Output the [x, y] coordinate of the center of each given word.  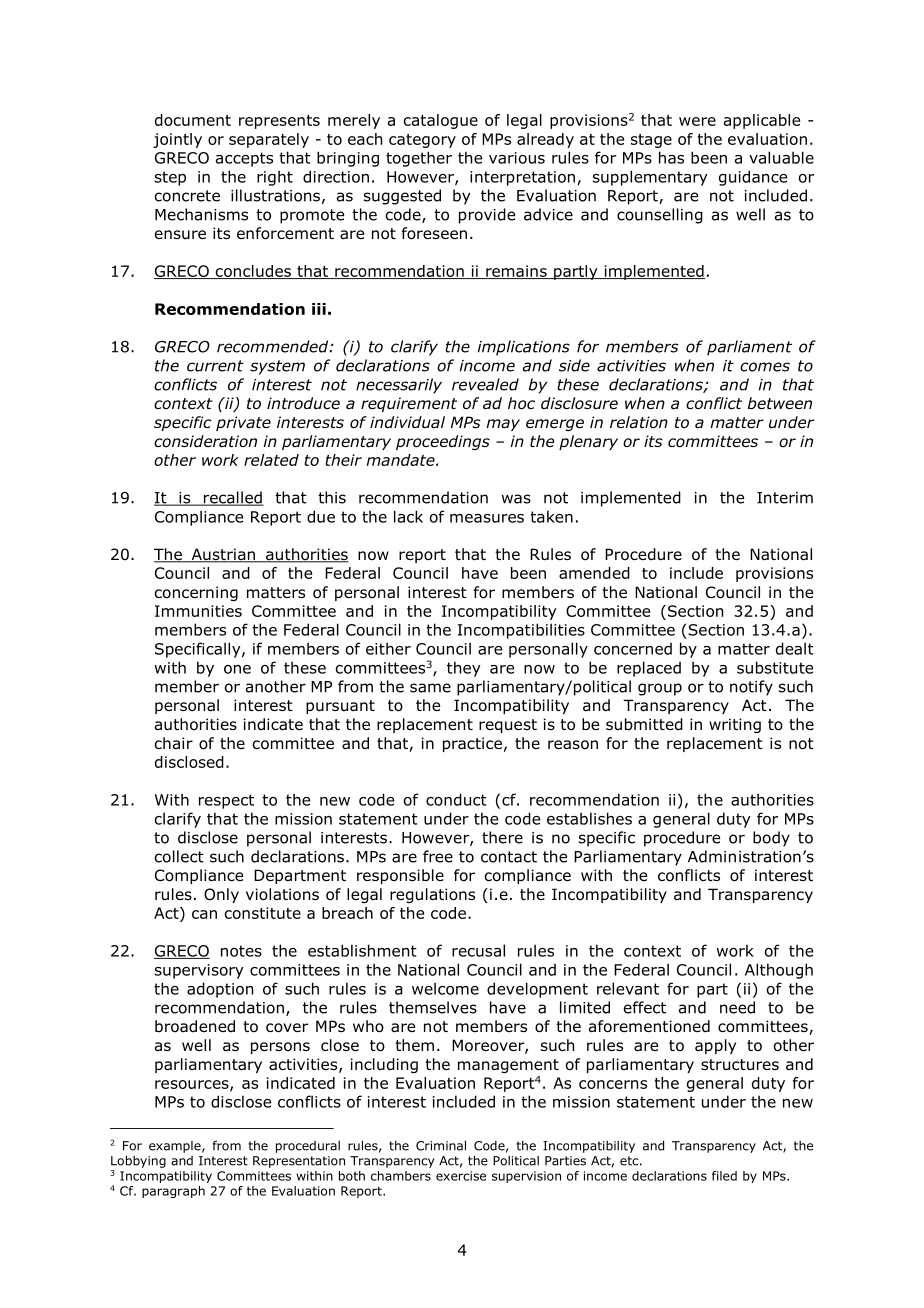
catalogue [441, 121]
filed [724, 1176]
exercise [461, 1176]
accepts [244, 159]
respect [226, 801]
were [697, 121]
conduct [456, 799]
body [771, 839]
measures [487, 518]
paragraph [173, 1192]
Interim [785, 498]
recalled [232, 498]
